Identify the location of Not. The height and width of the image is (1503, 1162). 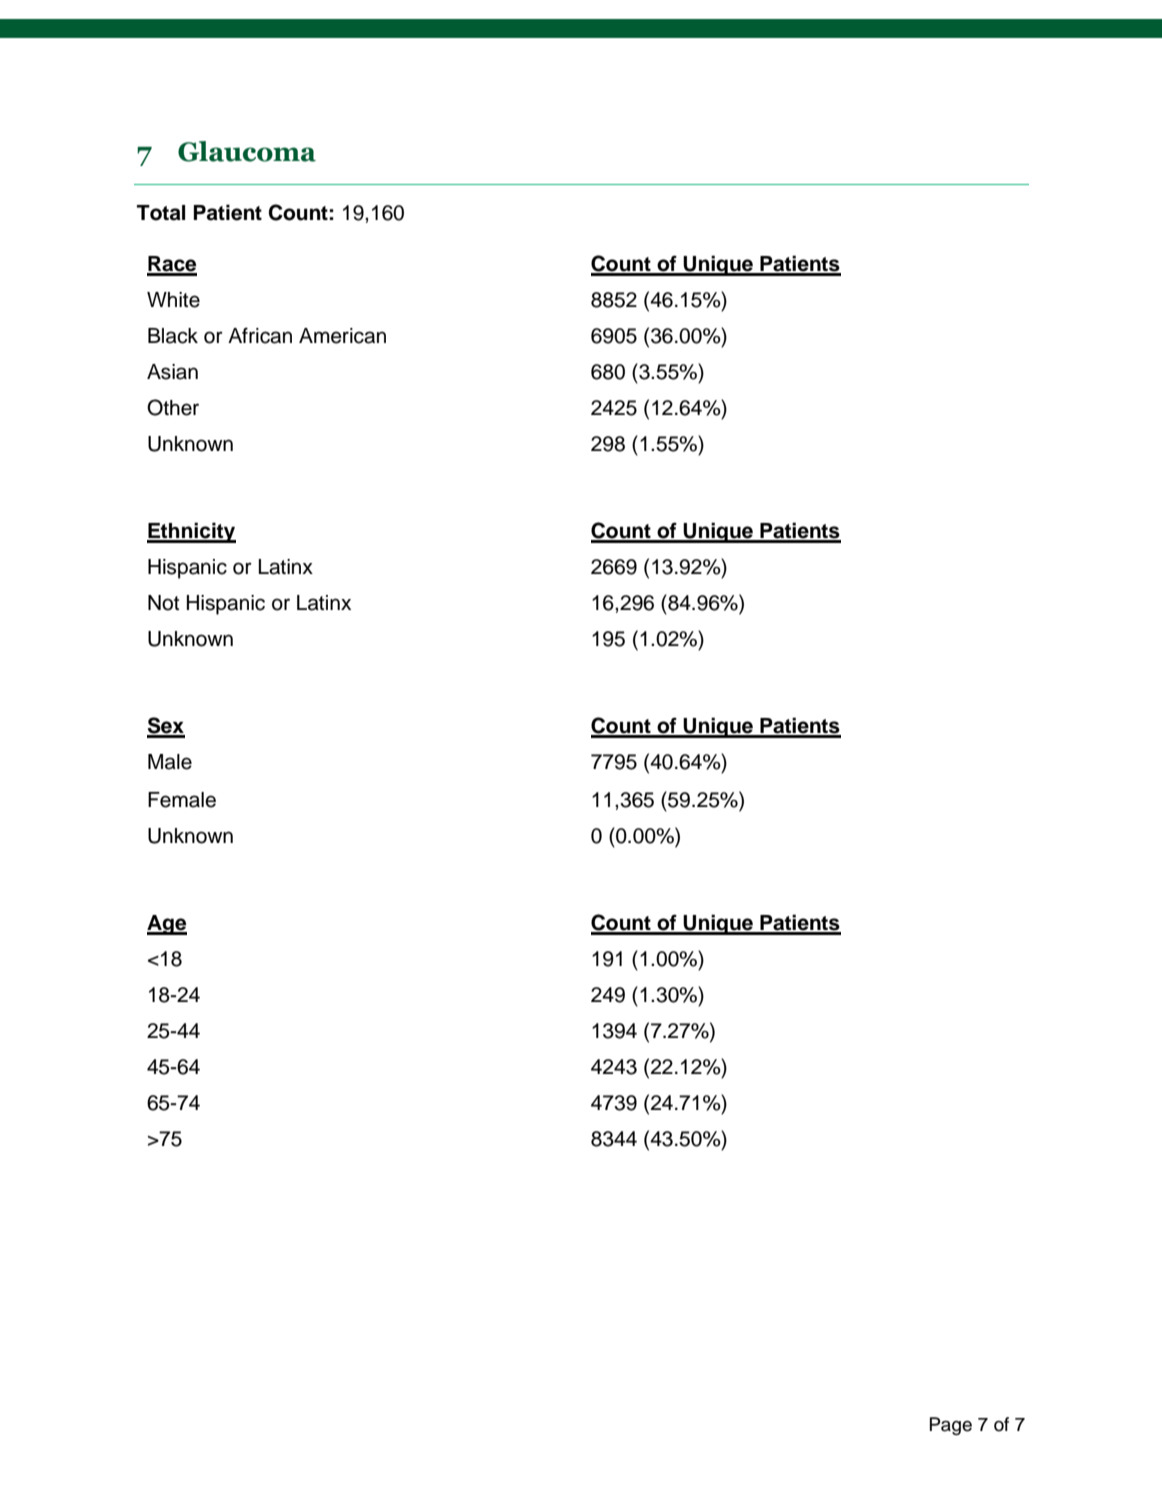
(163, 603).
